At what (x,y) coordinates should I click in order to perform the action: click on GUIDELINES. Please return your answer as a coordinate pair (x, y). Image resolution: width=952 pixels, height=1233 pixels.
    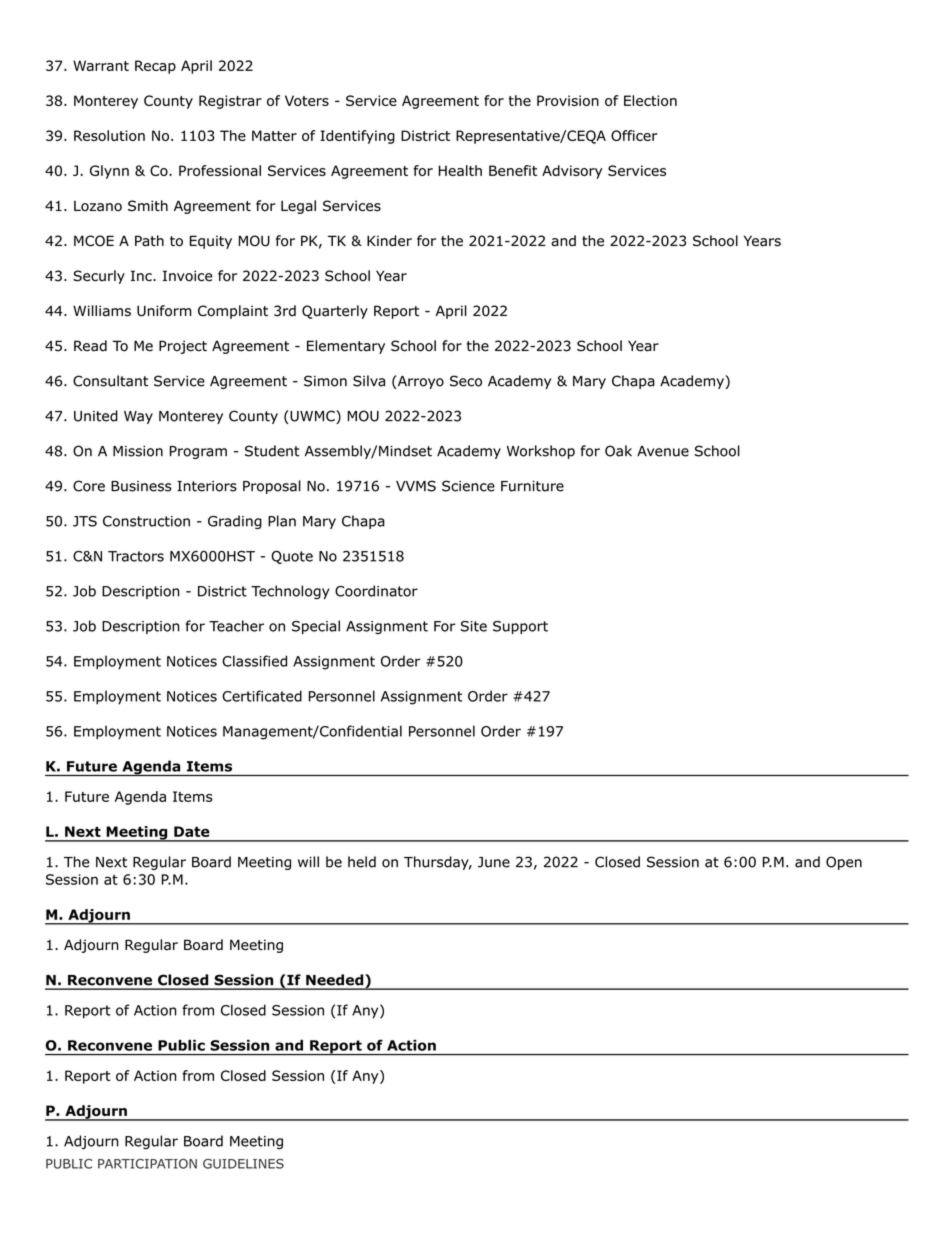
    Looking at the image, I should click on (243, 1164).
